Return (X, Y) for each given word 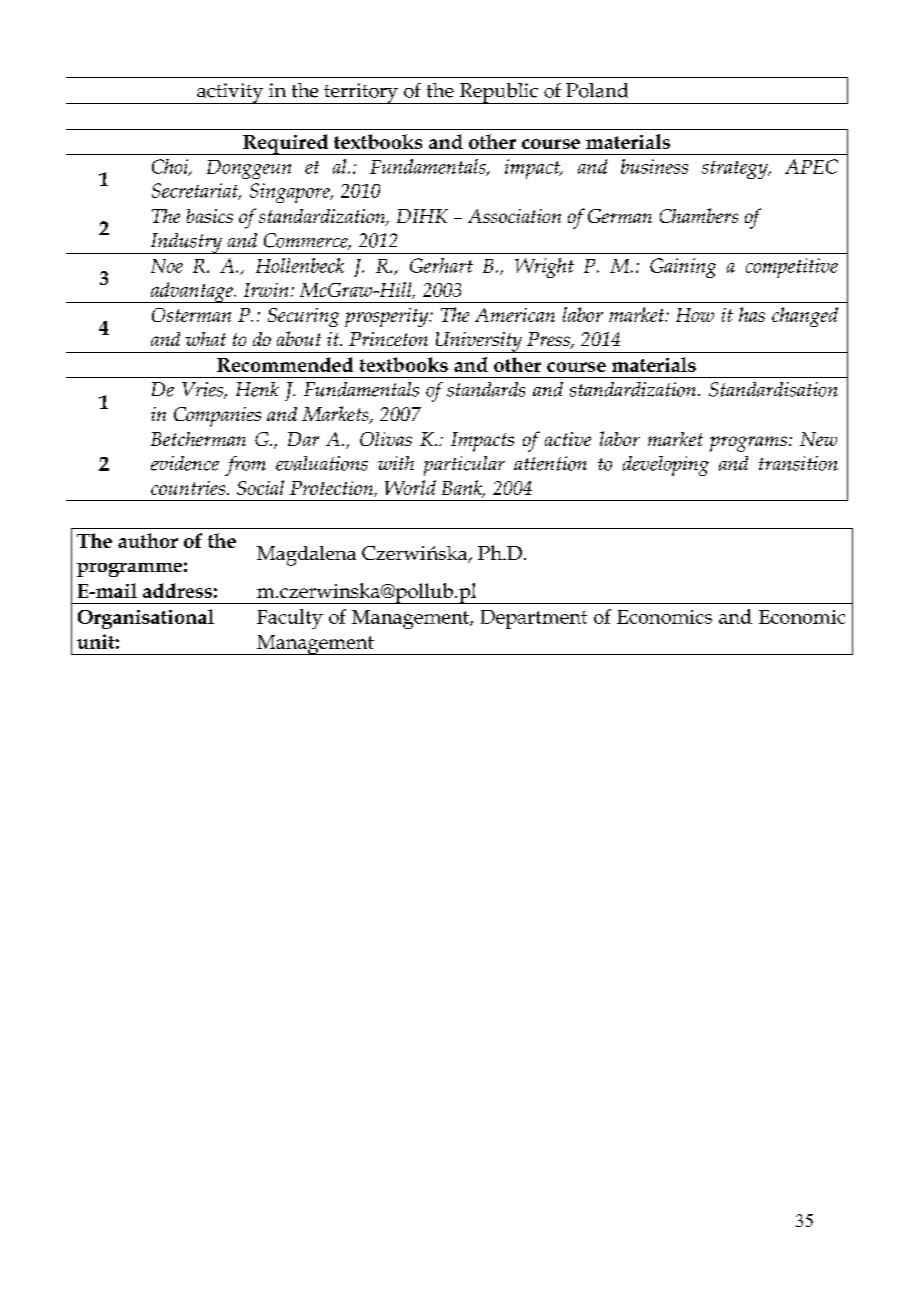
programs (748, 444)
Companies (217, 417)
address (177, 590)
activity (230, 93)
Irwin (266, 290)
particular (464, 466)
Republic (498, 93)
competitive (792, 268)
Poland (597, 90)
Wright (544, 268)
